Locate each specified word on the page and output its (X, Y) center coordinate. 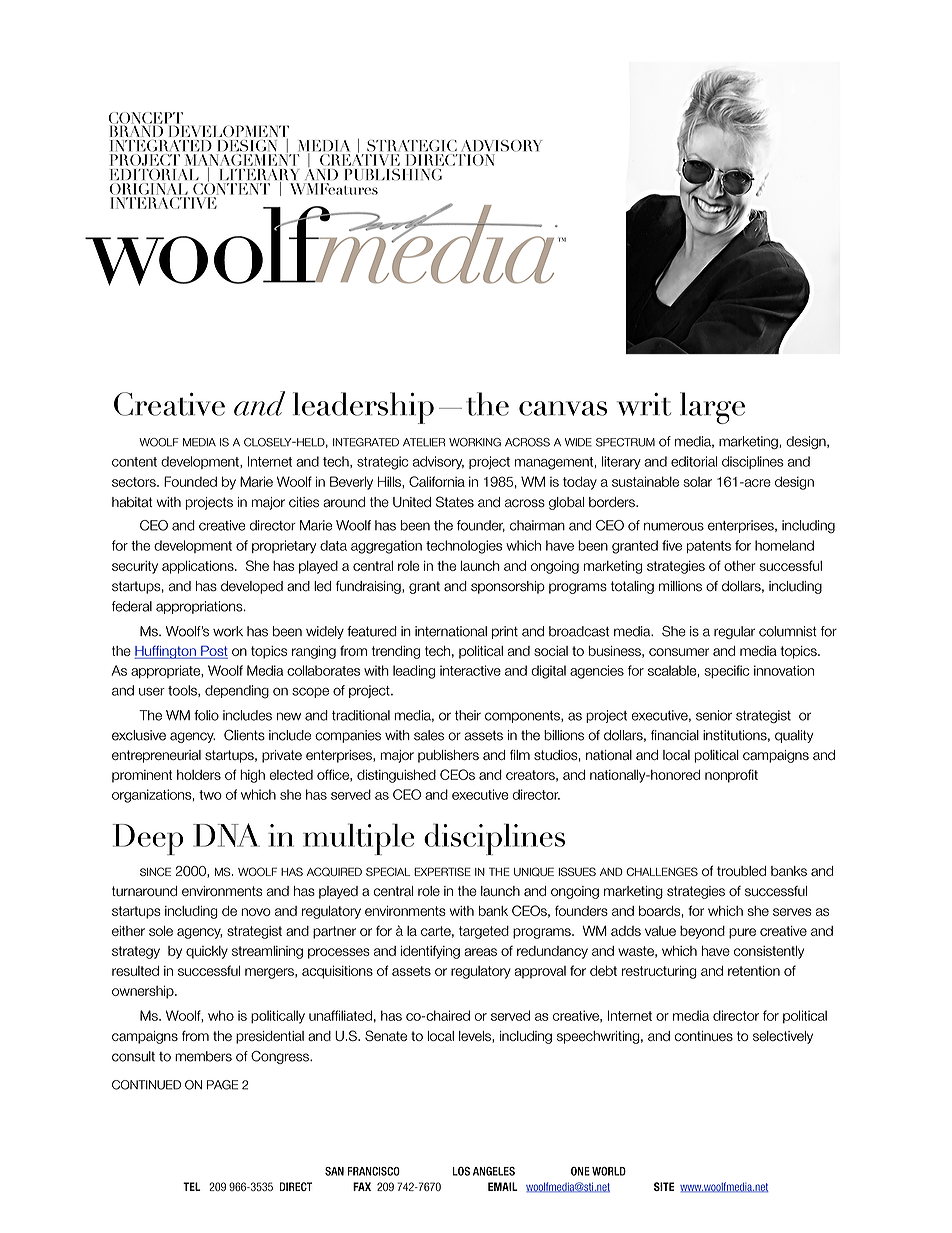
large (712, 408)
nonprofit (731, 776)
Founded (190, 481)
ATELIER (424, 442)
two (210, 795)
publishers (448, 756)
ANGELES (494, 1171)
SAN (334, 1171)
